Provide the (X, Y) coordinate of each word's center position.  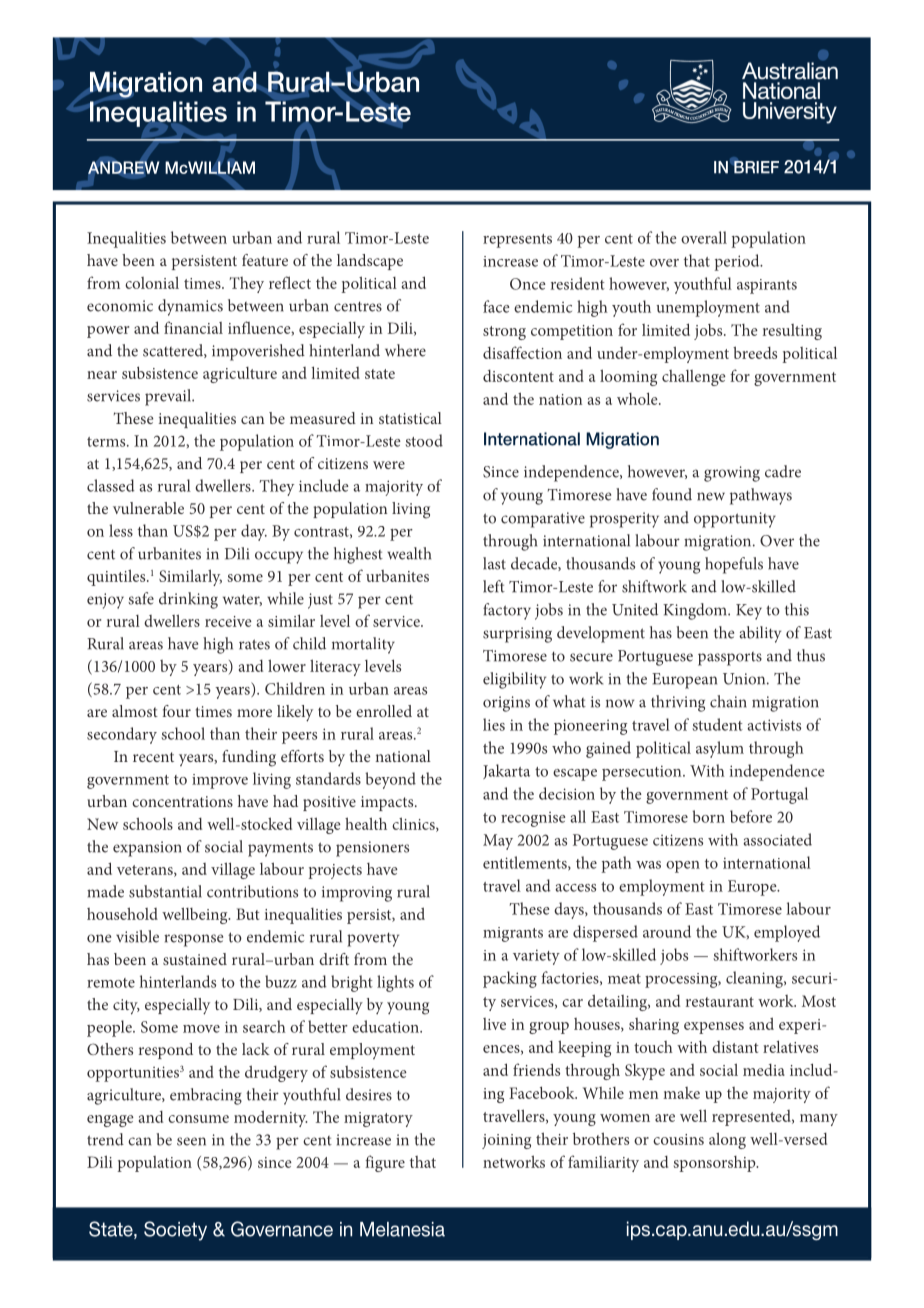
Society (175, 1231)
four (177, 711)
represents (517, 241)
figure (385, 1163)
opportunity (735, 520)
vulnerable (148, 508)
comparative (543, 520)
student (717, 724)
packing (510, 979)
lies (494, 724)
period (738, 262)
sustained (195, 959)
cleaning (755, 979)
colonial (152, 282)
